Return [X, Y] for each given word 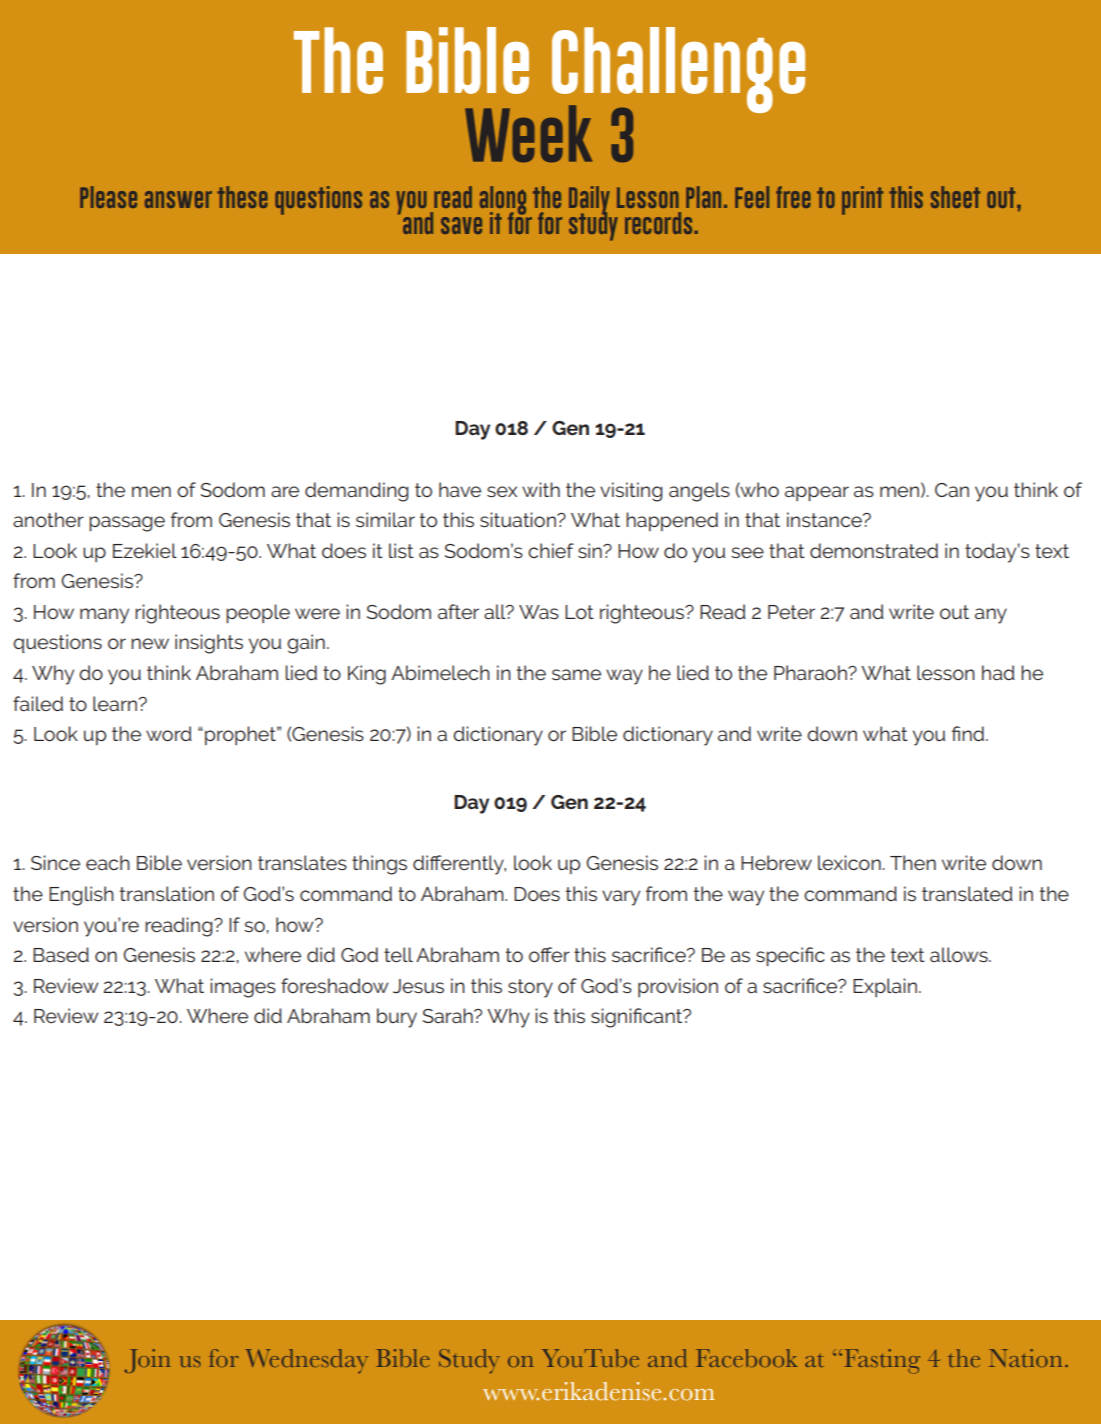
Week [528, 134]
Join [148, 1361]
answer [178, 199]
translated [967, 893]
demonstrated [874, 550]
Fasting [882, 1361]
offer [549, 954]
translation [167, 893]
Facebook [747, 1358]
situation [519, 519]
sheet [955, 197]
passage [127, 524]
